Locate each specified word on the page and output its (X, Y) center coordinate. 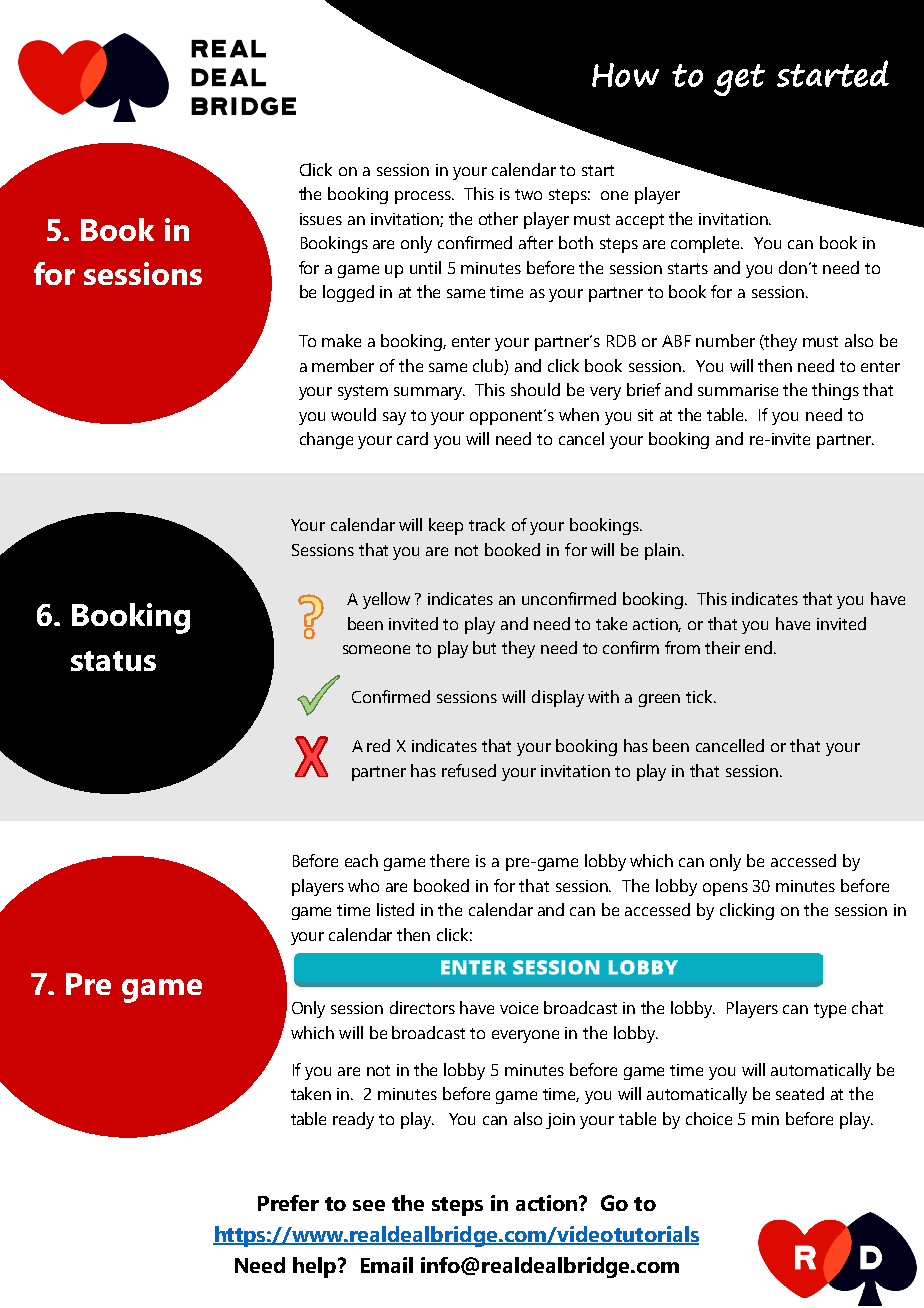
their (722, 647)
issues (321, 219)
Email (387, 1265)
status (113, 661)
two (528, 194)
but (484, 647)
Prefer (288, 1203)
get (739, 80)
